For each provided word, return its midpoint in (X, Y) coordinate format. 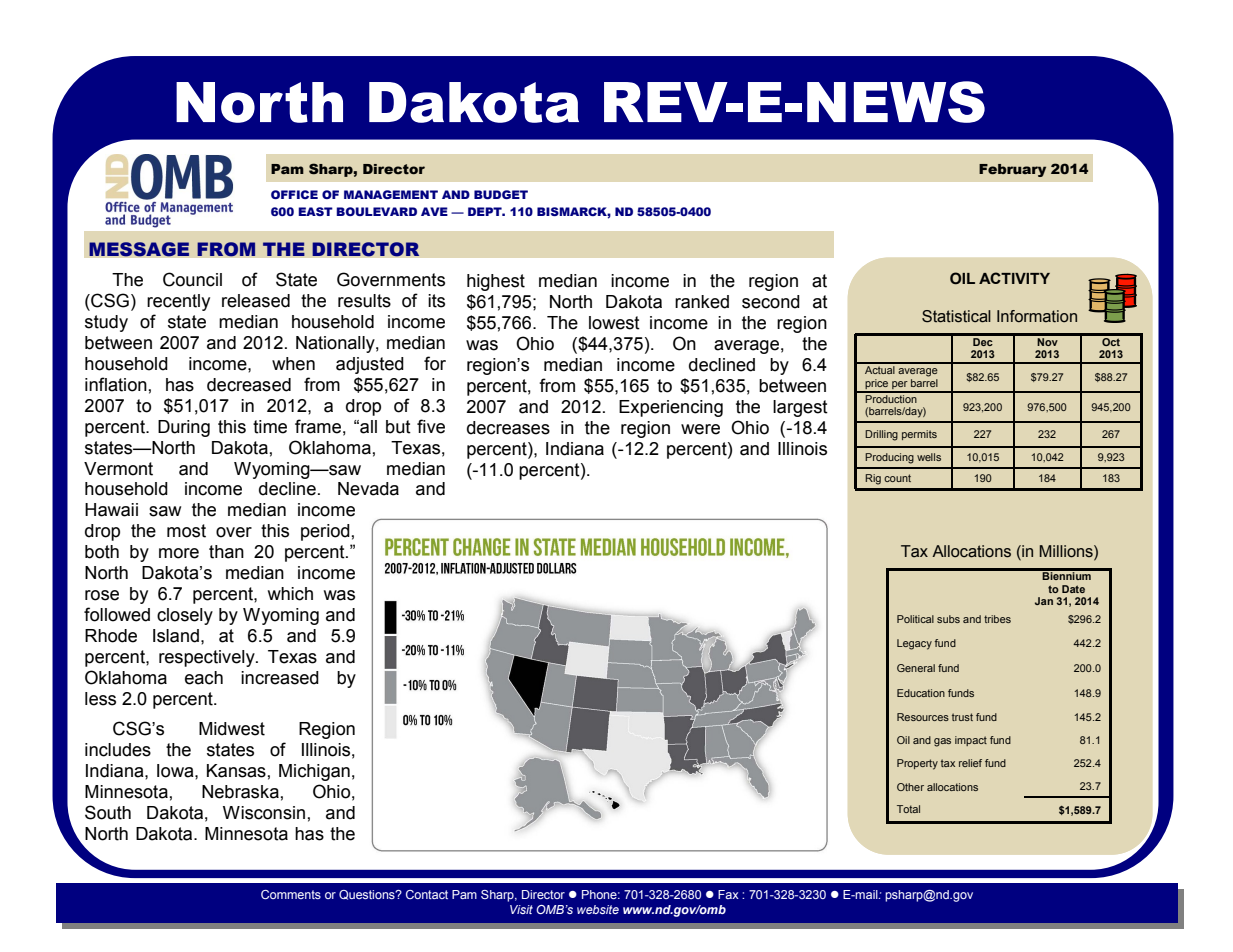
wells (929, 457)
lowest (614, 323)
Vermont (118, 469)
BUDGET (501, 194)
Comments (291, 894)
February (1012, 170)
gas (942, 742)
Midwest (232, 729)
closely (185, 616)
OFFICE (294, 194)
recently (178, 302)
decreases (508, 428)
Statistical (956, 316)
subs (948, 619)
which (290, 594)
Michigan (314, 772)
